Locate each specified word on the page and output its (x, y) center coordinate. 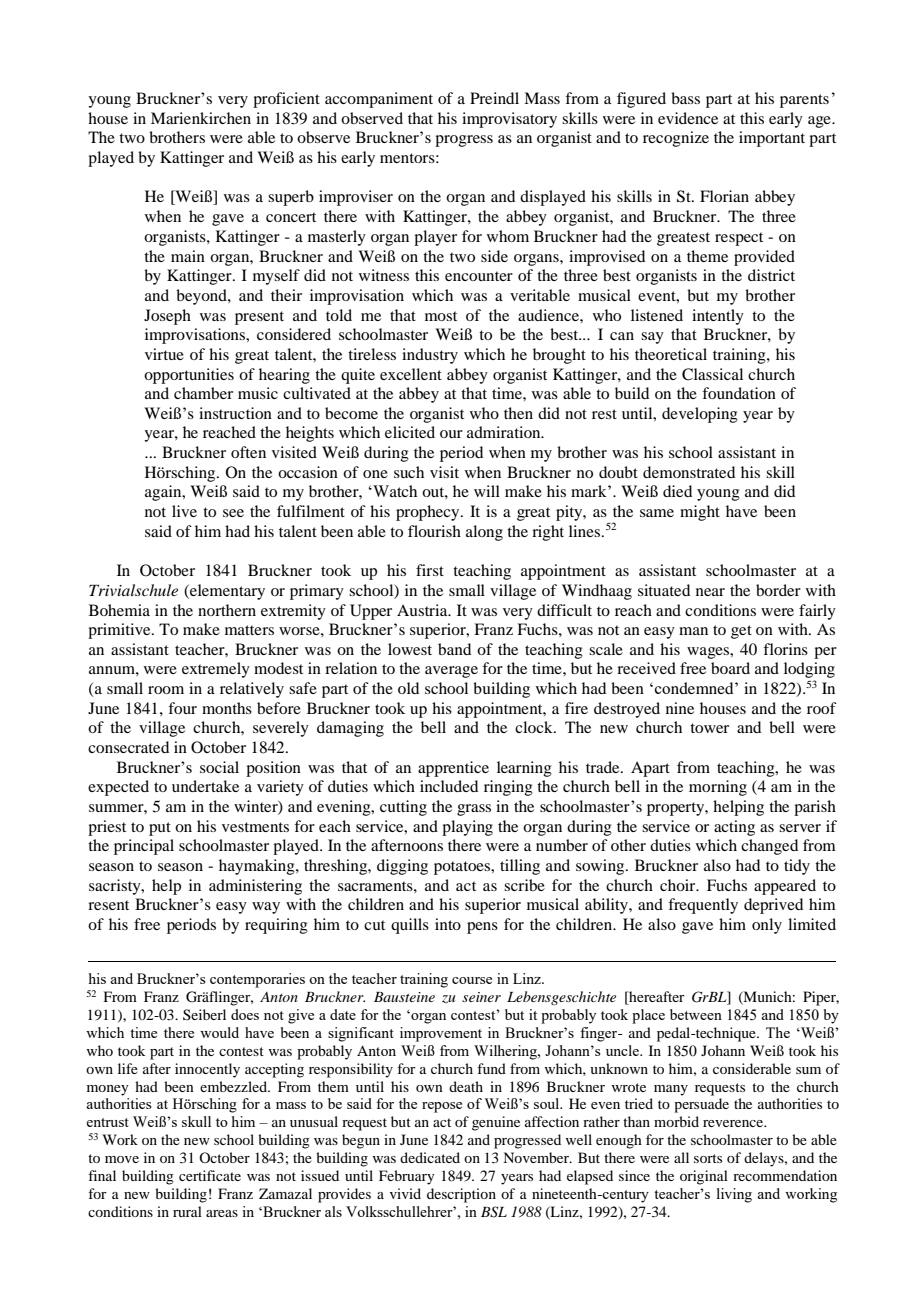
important (772, 139)
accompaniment (379, 100)
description (461, 1195)
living (734, 1195)
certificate (210, 1175)
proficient (286, 100)
